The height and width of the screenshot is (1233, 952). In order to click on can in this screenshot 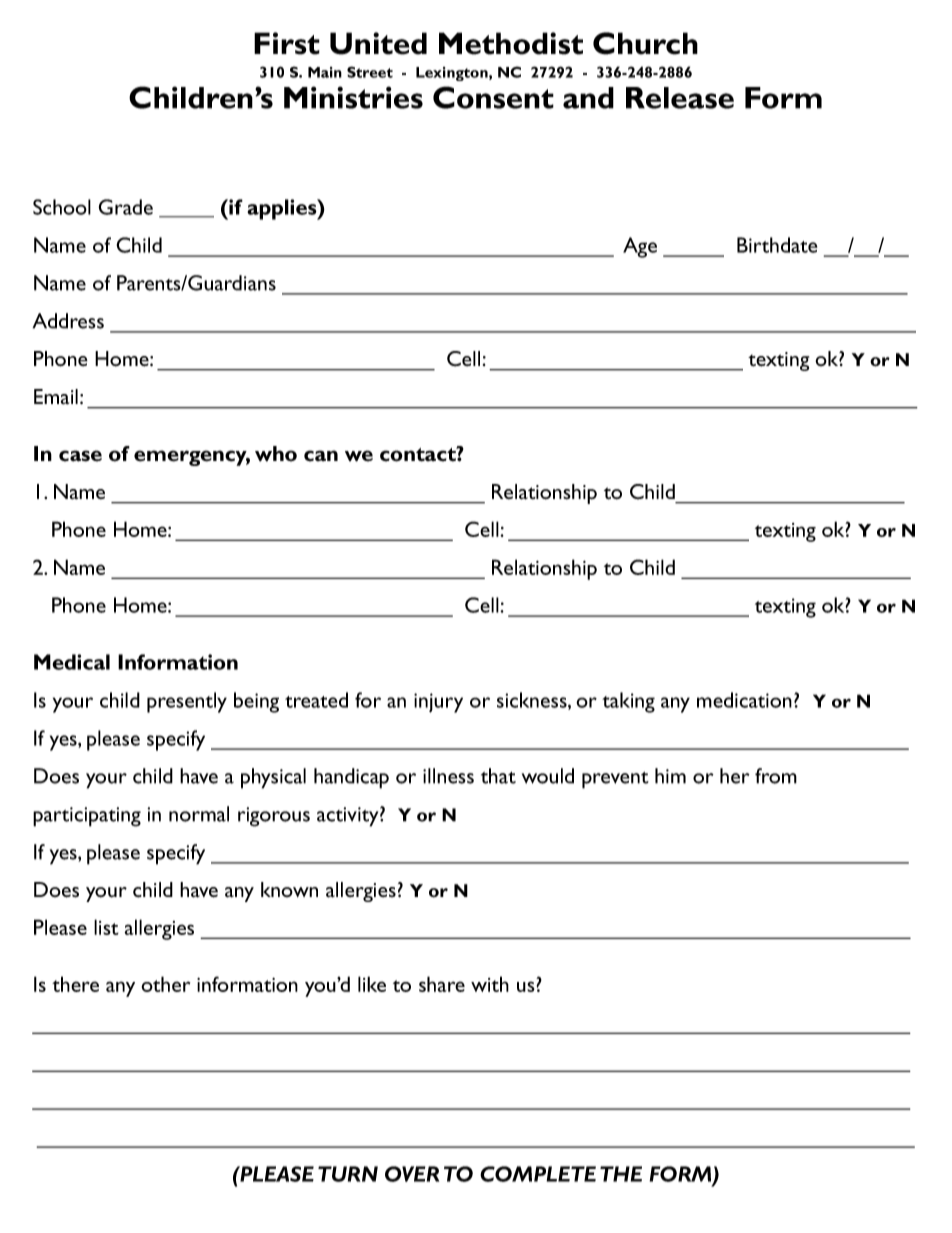, I will do `click(321, 456)`.
